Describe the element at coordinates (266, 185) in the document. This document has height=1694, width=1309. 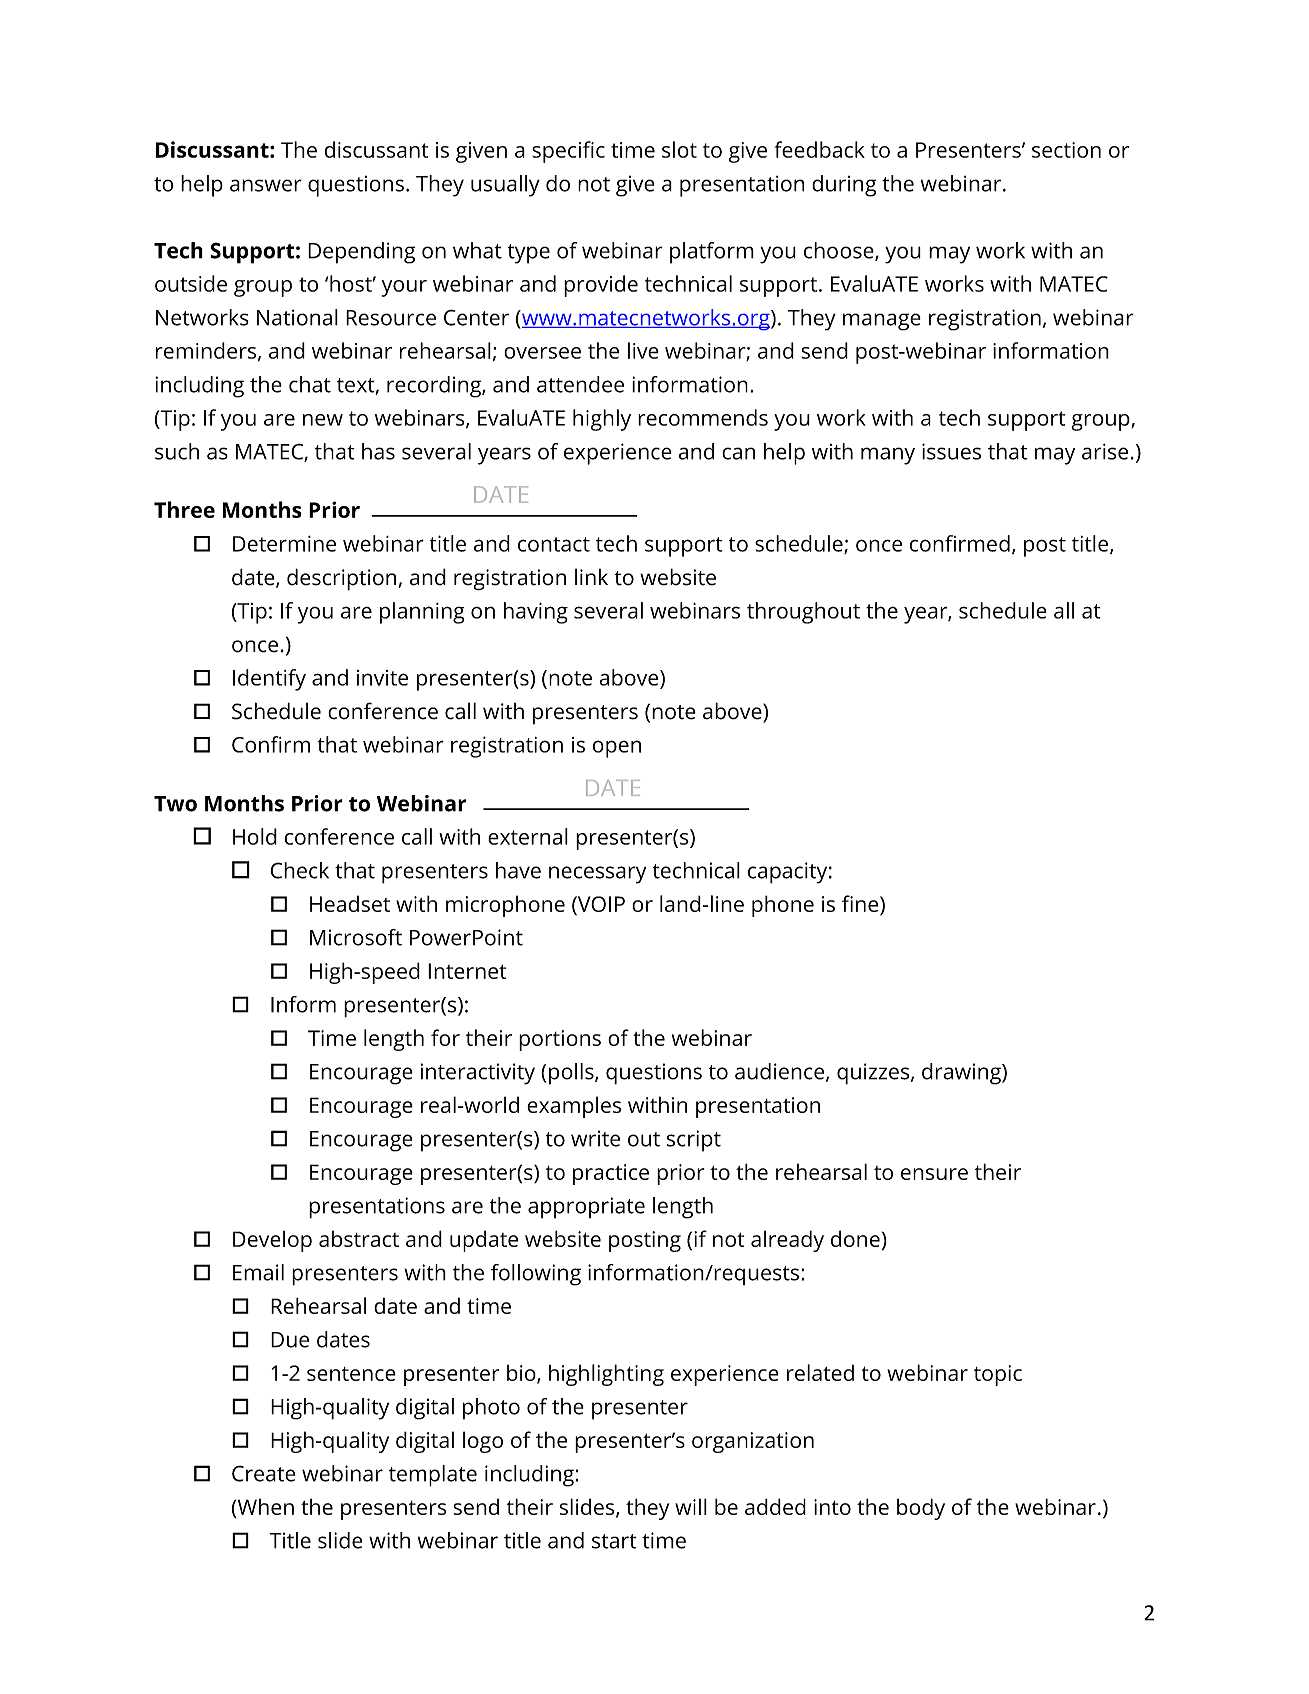
I see `answer` at that location.
